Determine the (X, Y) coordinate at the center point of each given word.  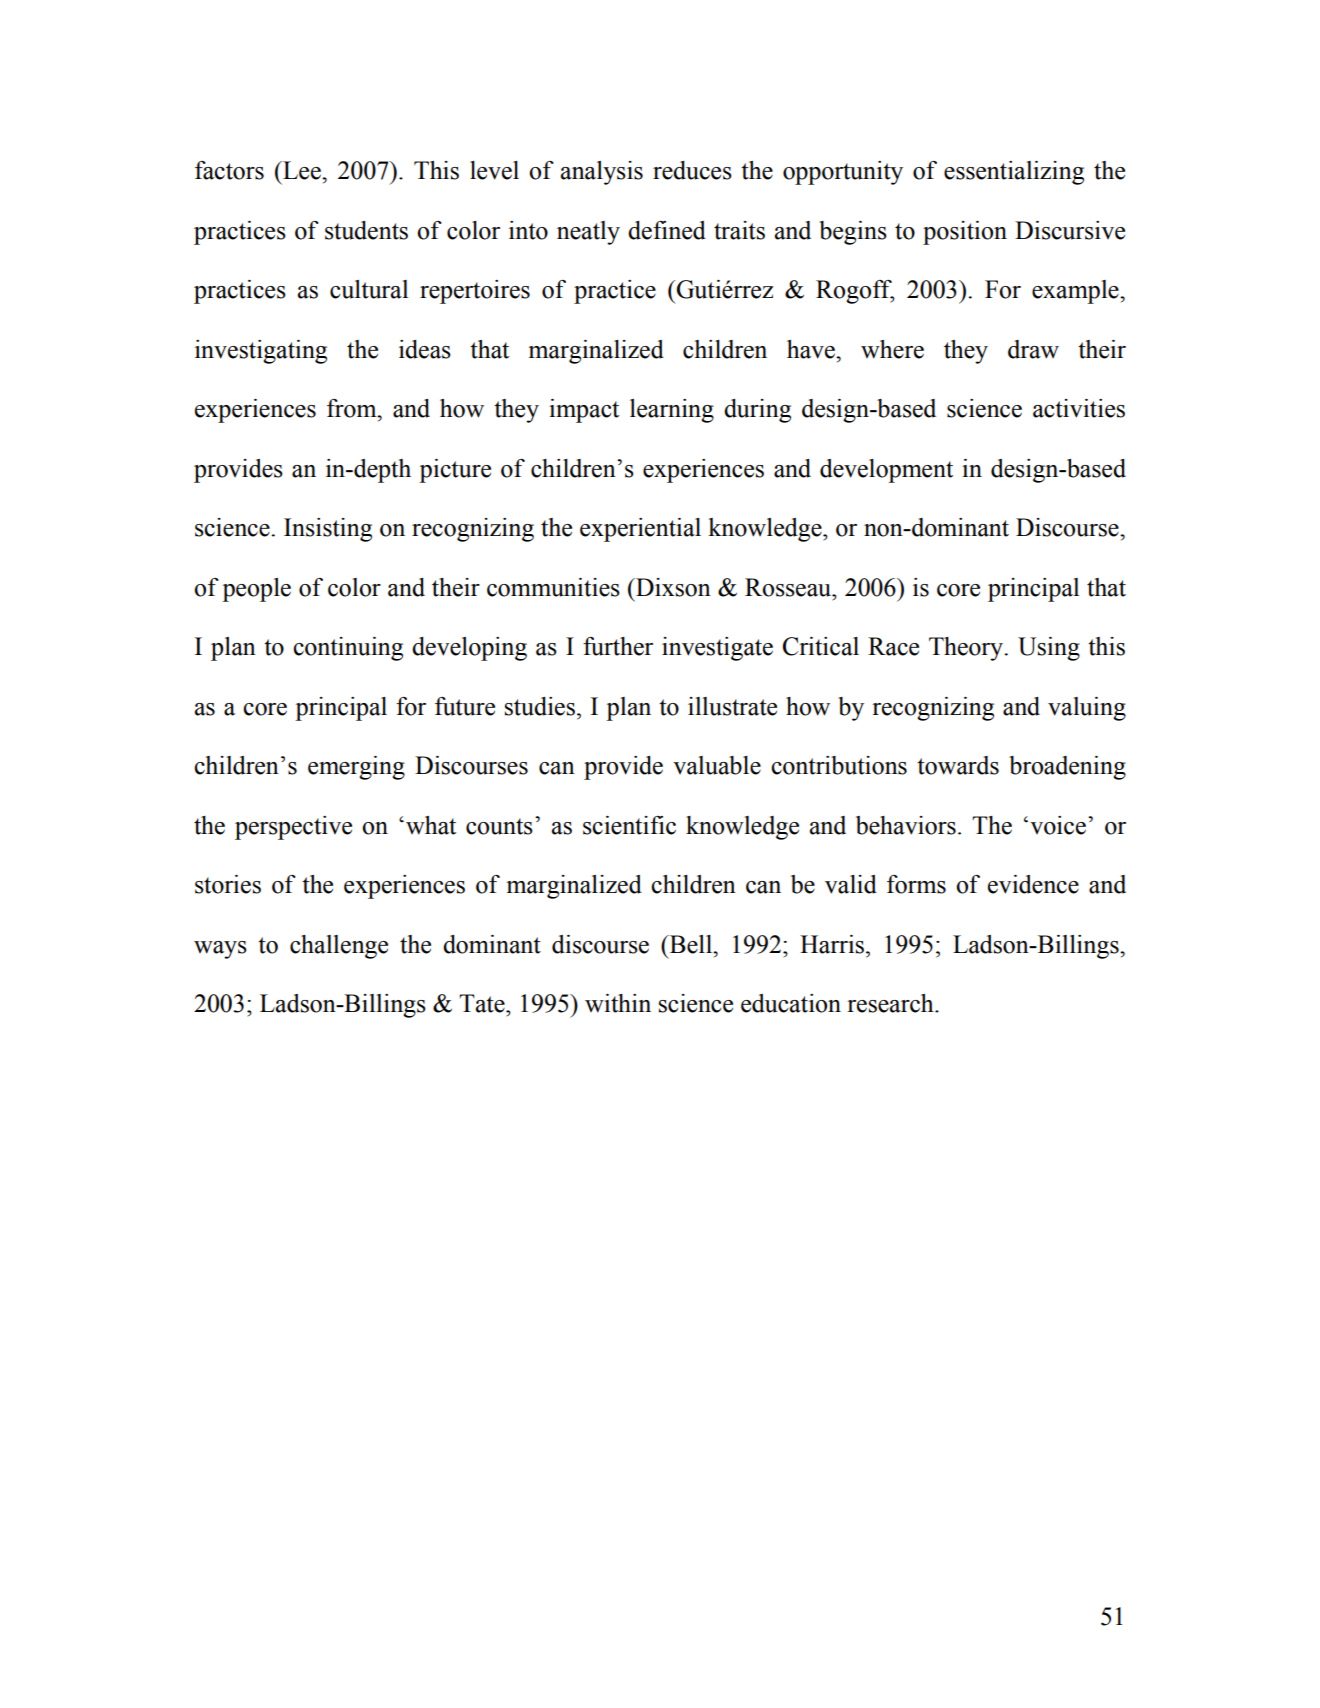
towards (958, 765)
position (965, 233)
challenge (339, 947)
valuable (717, 765)
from (353, 408)
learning (672, 411)
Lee (302, 170)
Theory (967, 649)
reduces (692, 170)
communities (553, 587)
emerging (356, 768)
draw (1033, 349)
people (256, 590)
